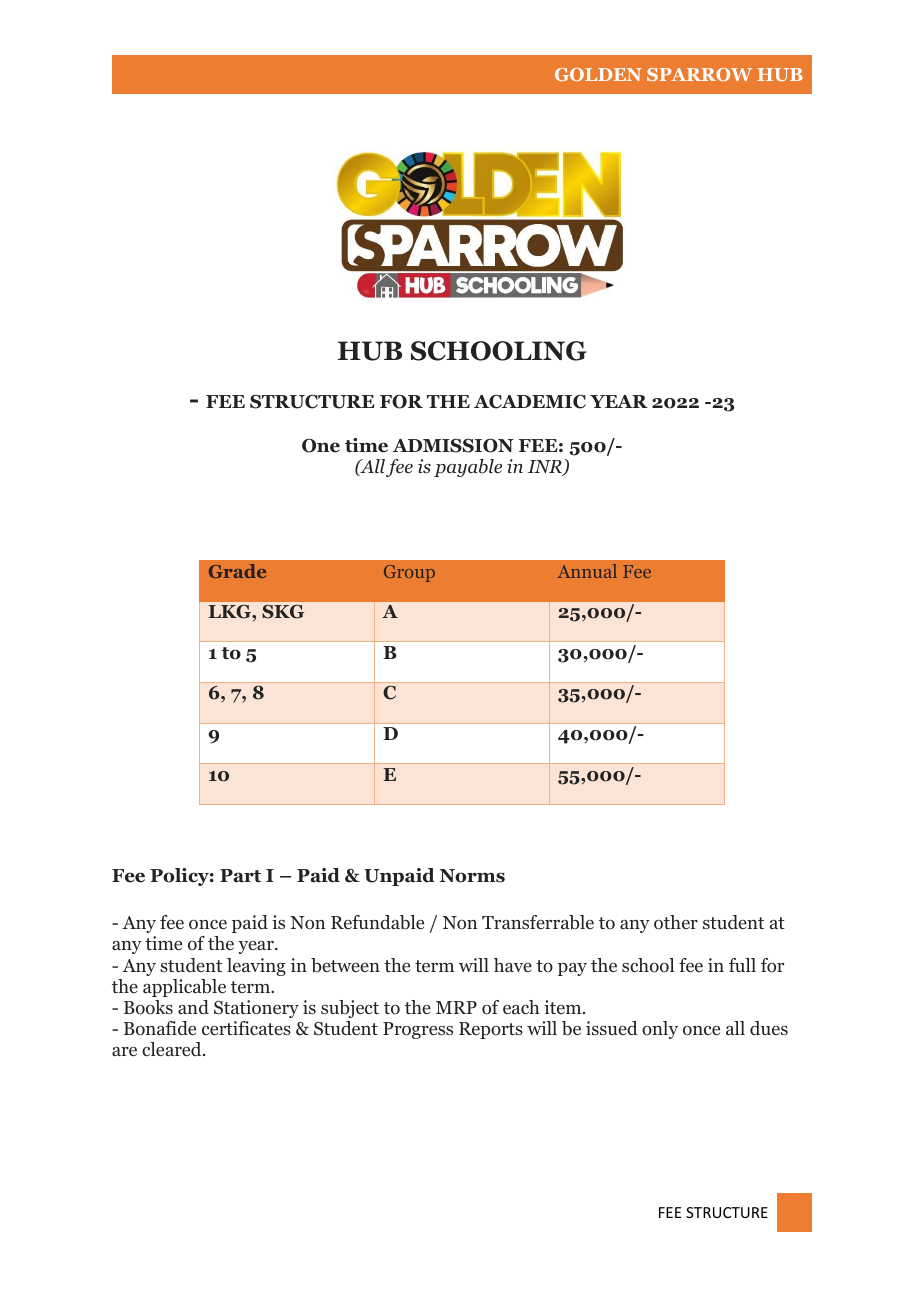  What do you see at coordinates (587, 571) in the page?
I see `Annual` at bounding box center [587, 571].
